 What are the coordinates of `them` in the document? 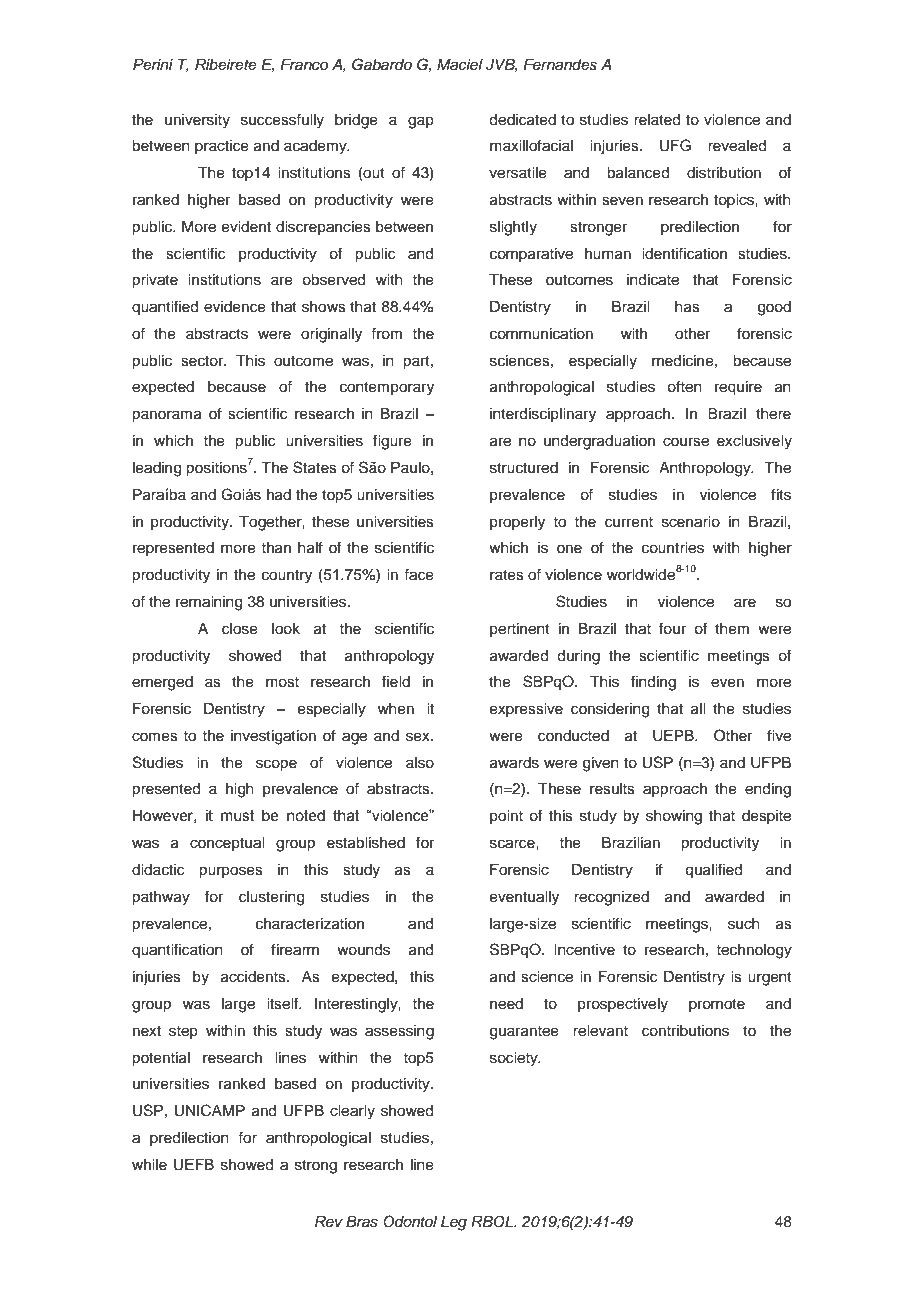 It's located at (732, 629).
